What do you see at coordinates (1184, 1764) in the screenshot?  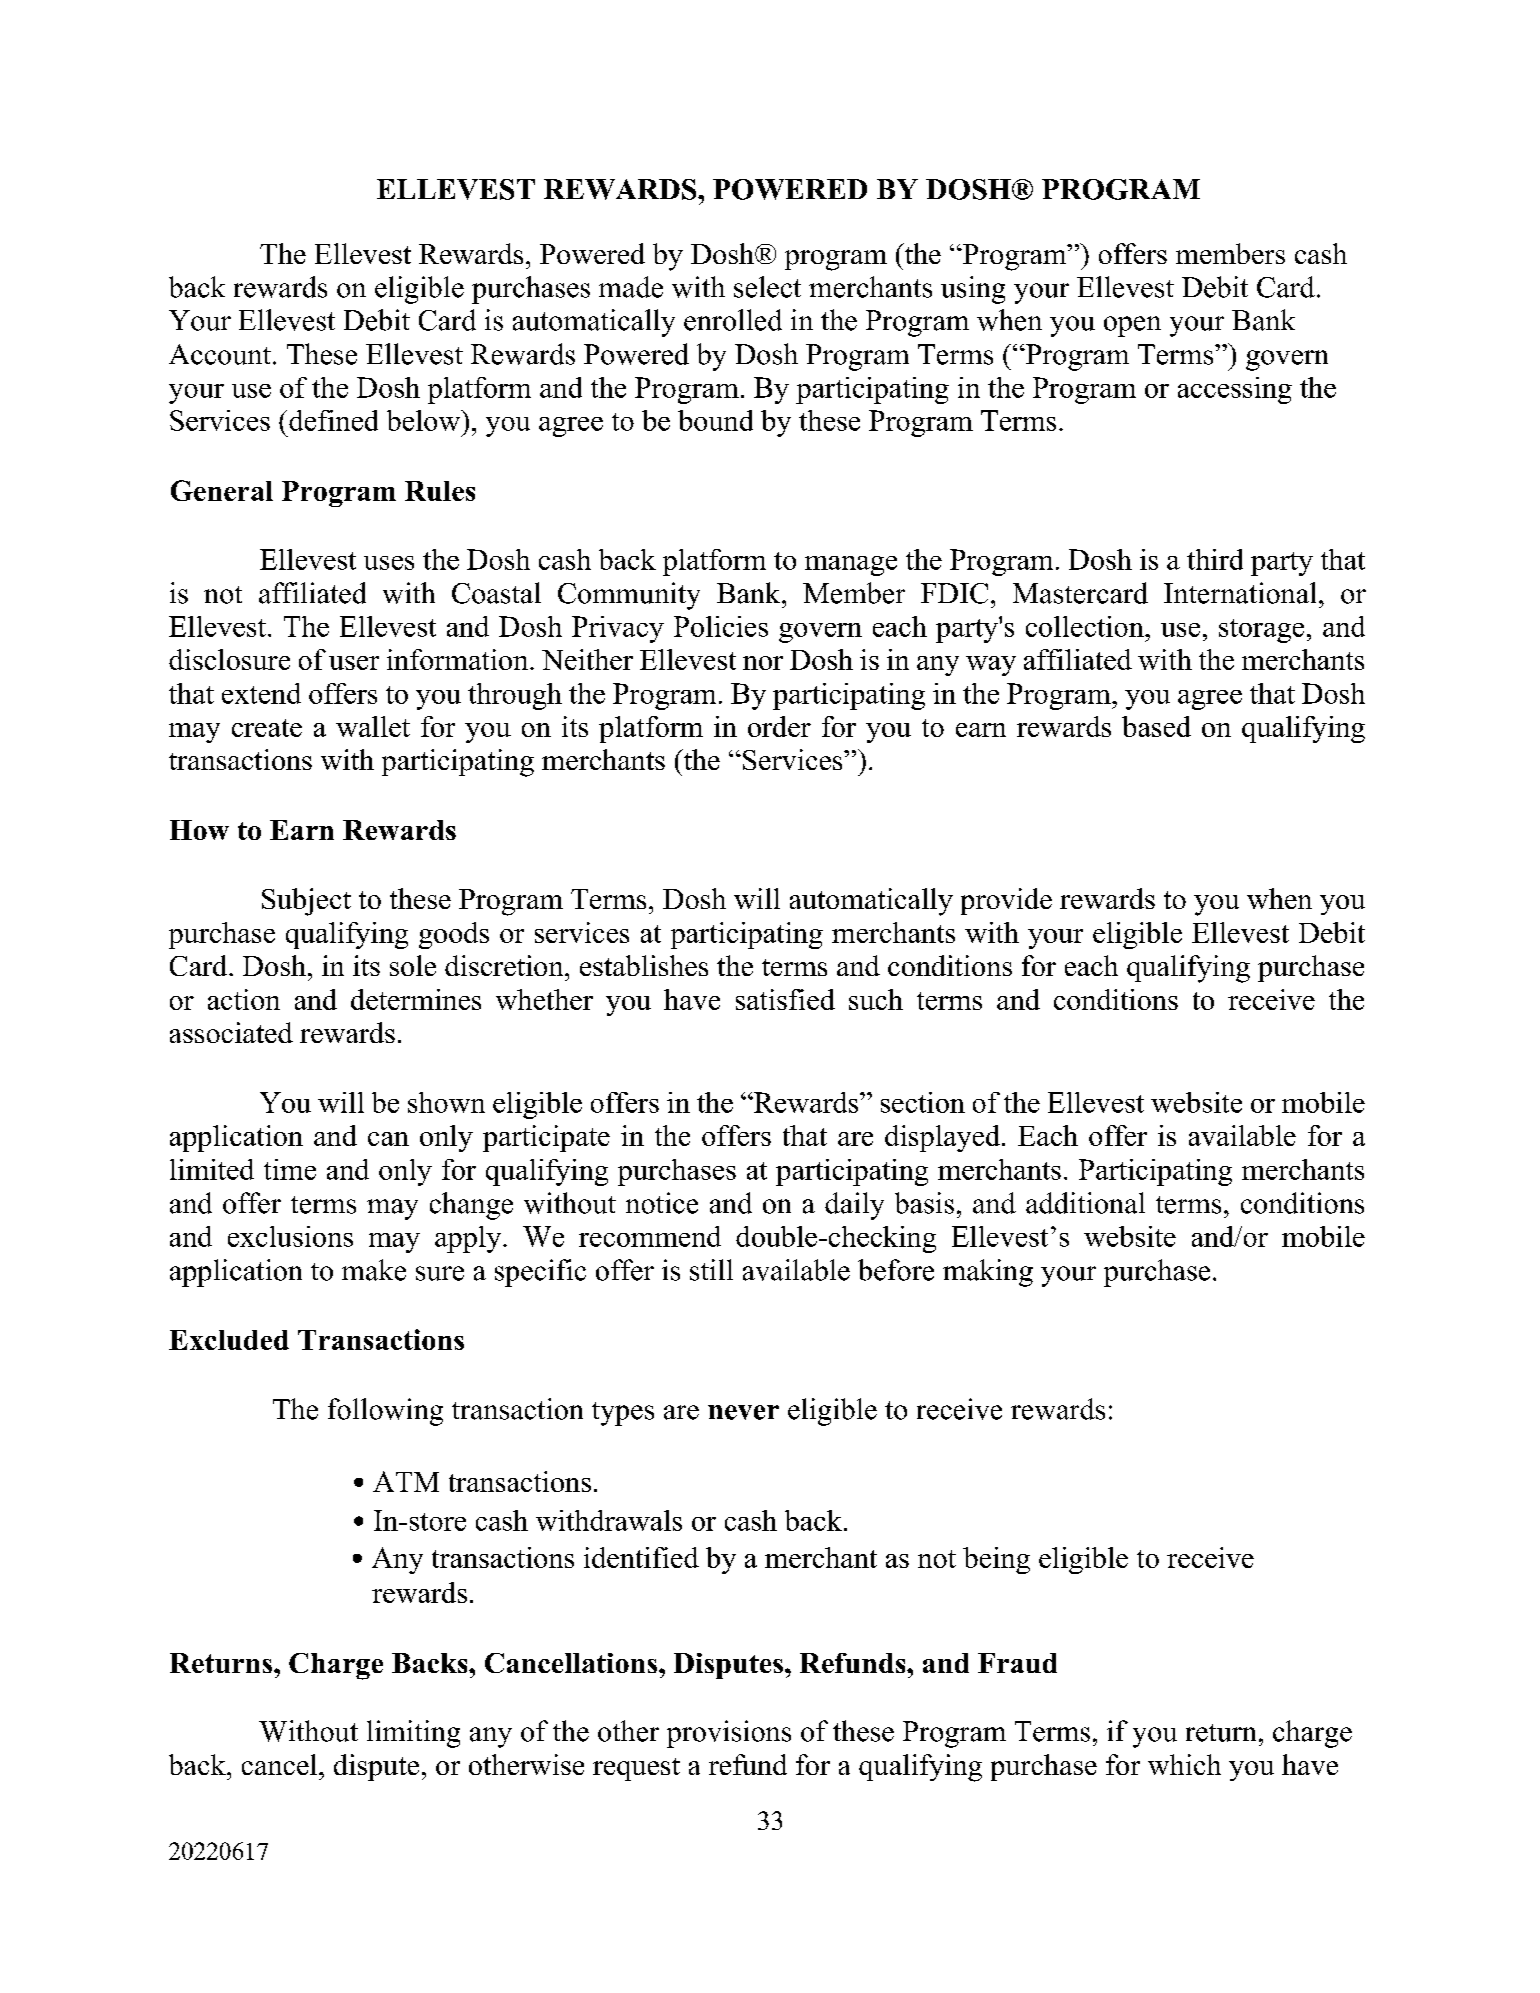 I see `which` at bounding box center [1184, 1764].
